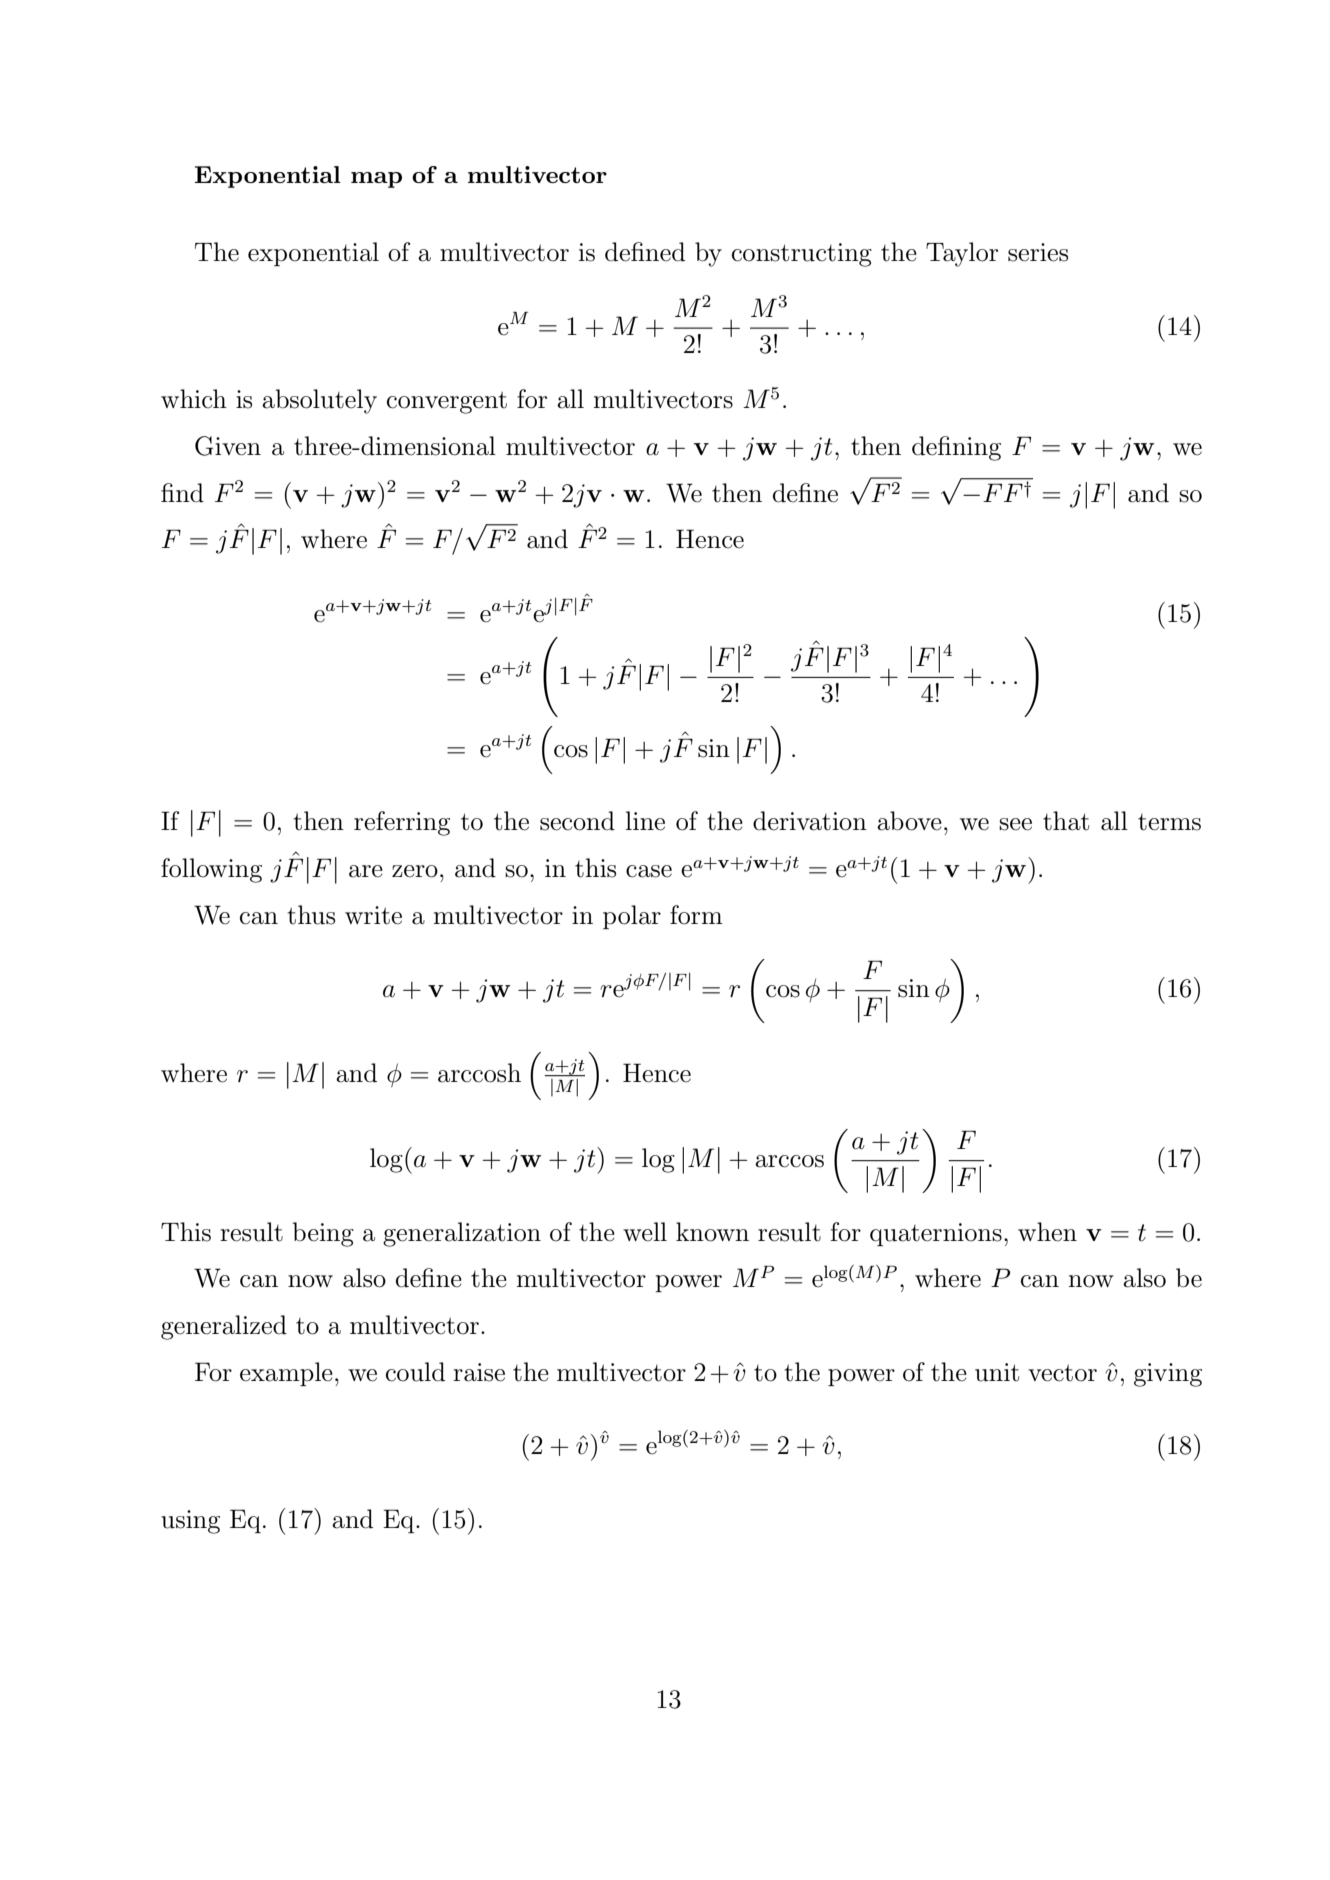 The image size is (1330, 1880). Describe the element at coordinates (649, 871) in the image. I see `case` at that location.
